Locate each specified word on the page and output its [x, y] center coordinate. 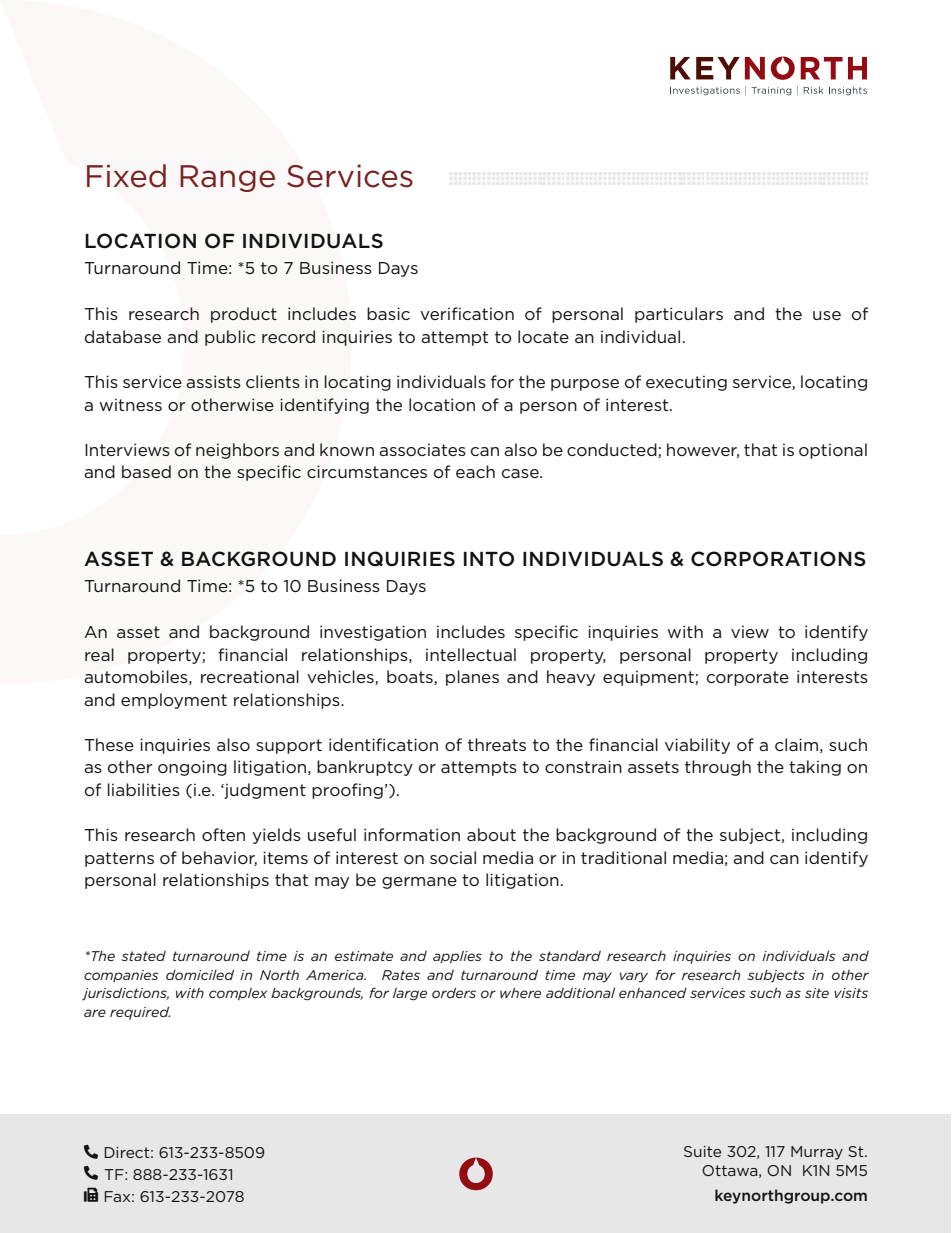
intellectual [471, 654]
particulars [679, 315]
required [140, 1013]
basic [388, 313]
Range [227, 178]
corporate [748, 678]
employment [174, 701]
